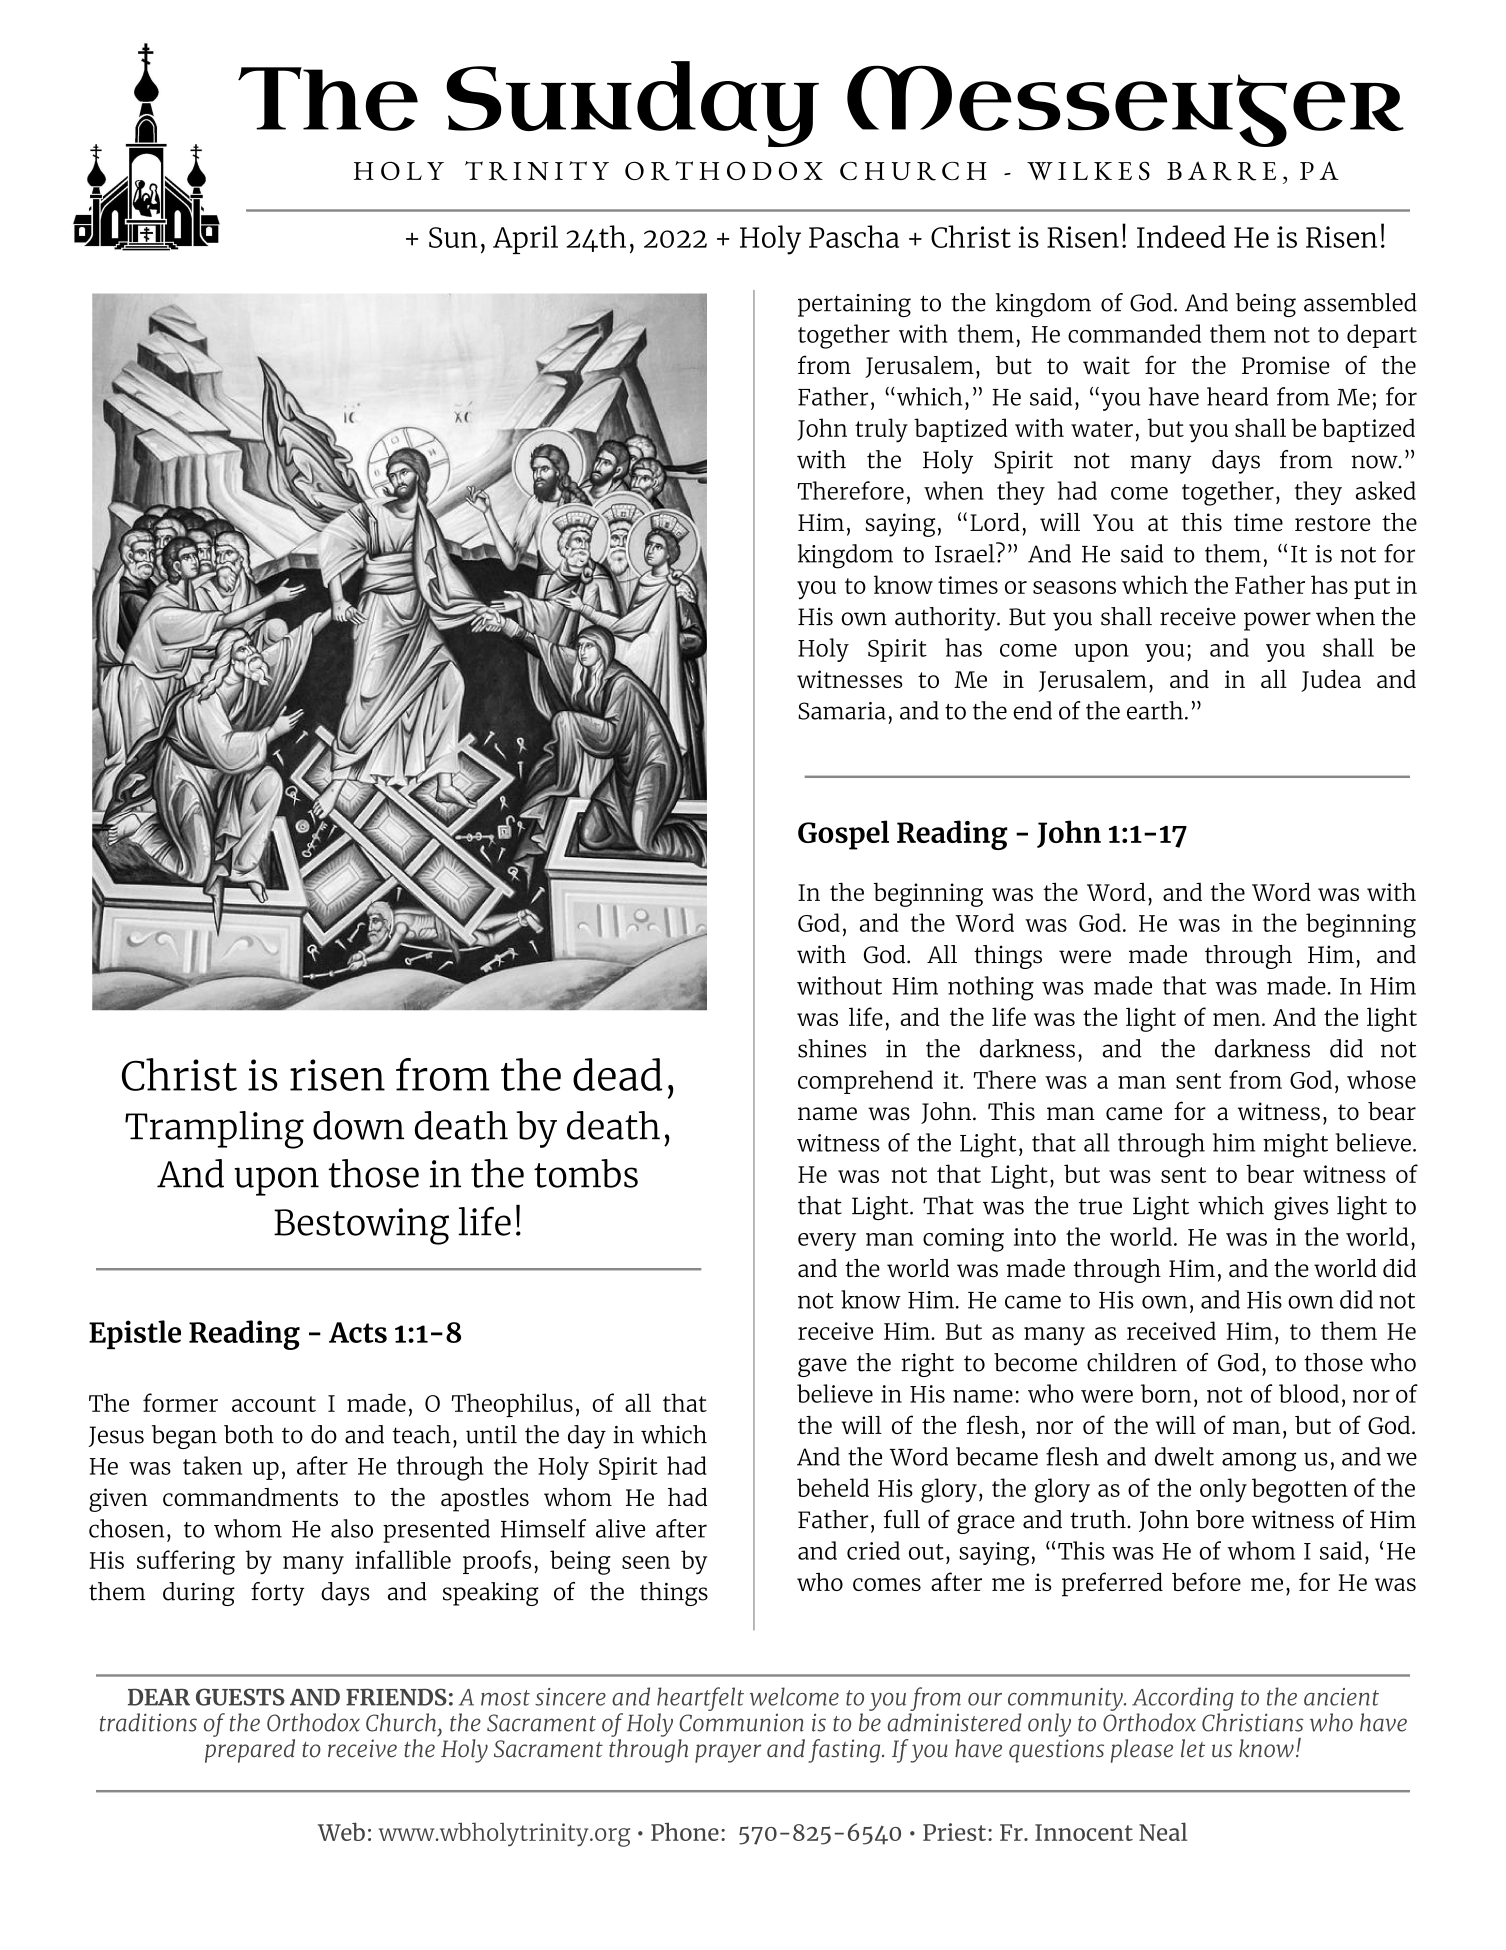 This image has width=1506, height=1950. What do you see at coordinates (250, 1749) in the image?
I see `prepared` at bounding box center [250, 1749].
